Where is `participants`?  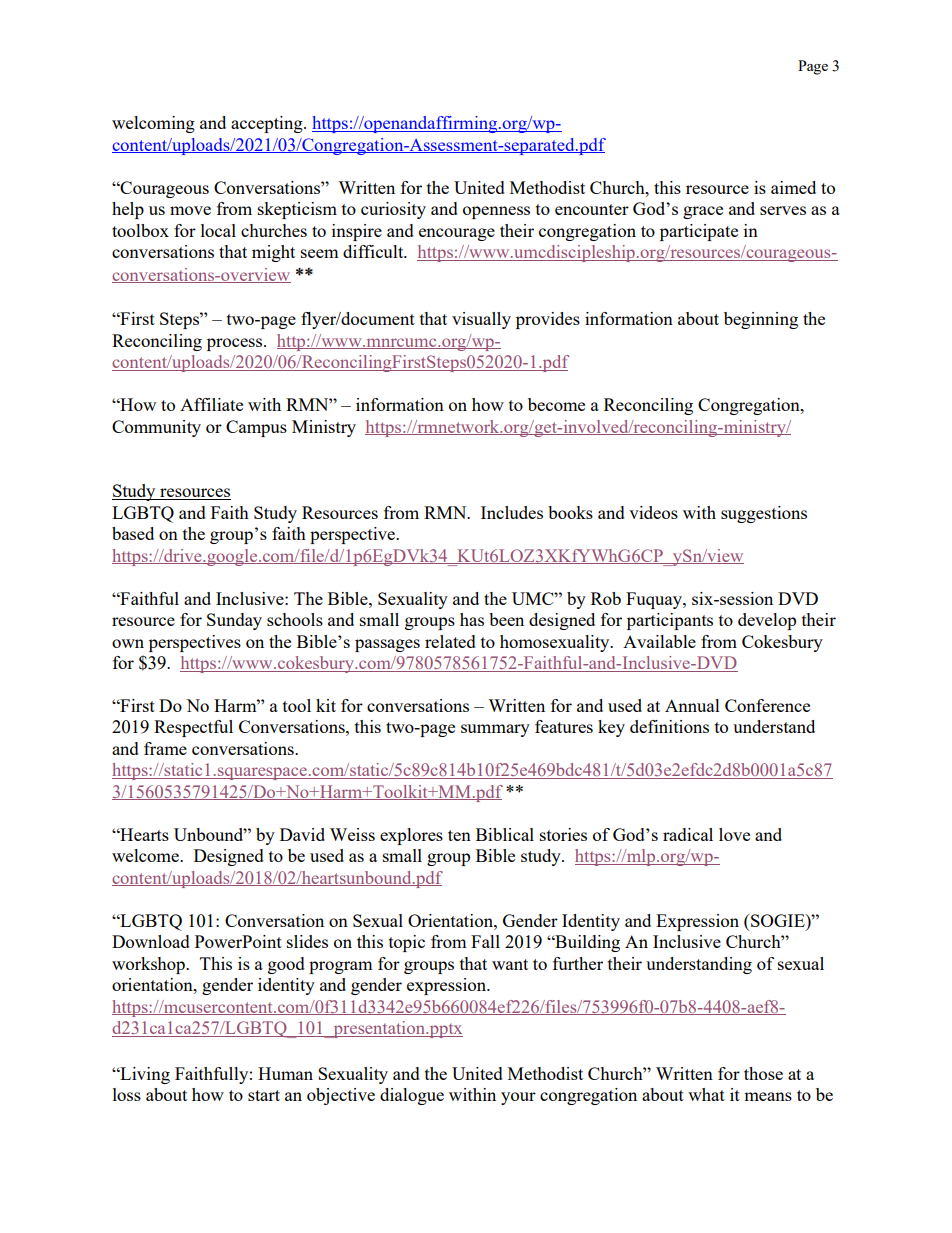 participants is located at coordinates (670, 621).
